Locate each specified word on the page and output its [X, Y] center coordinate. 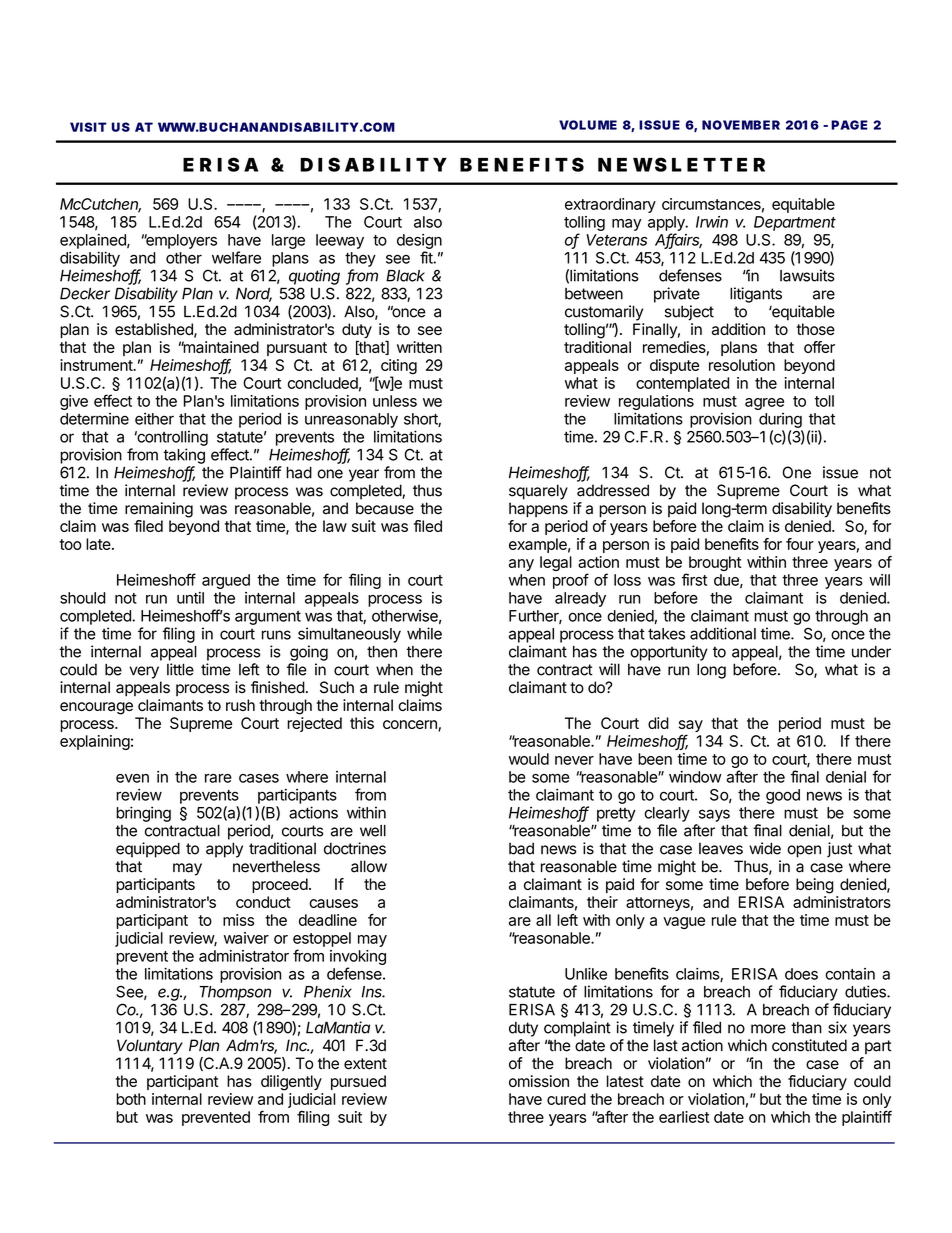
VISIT [88, 127]
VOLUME [588, 125]
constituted [809, 1045]
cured [566, 1099]
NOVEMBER [741, 125]
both [131, 1099]
